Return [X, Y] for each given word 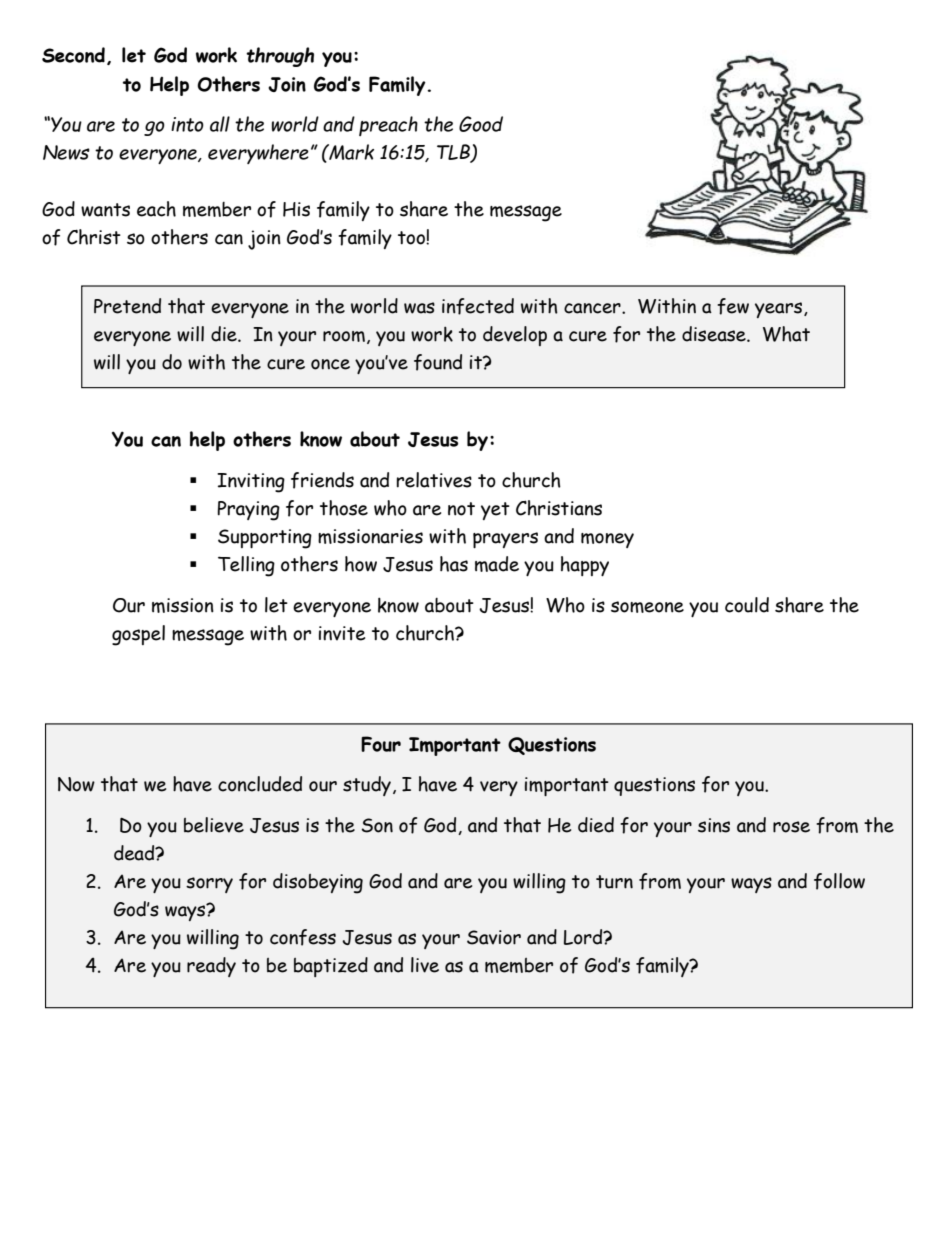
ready [211, 967]
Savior [494, 937]
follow [839, 881]
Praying [248, 511]
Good [481, 124]
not [461, 509]
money [607, 540]
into [187, 124]
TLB [454, 153]
